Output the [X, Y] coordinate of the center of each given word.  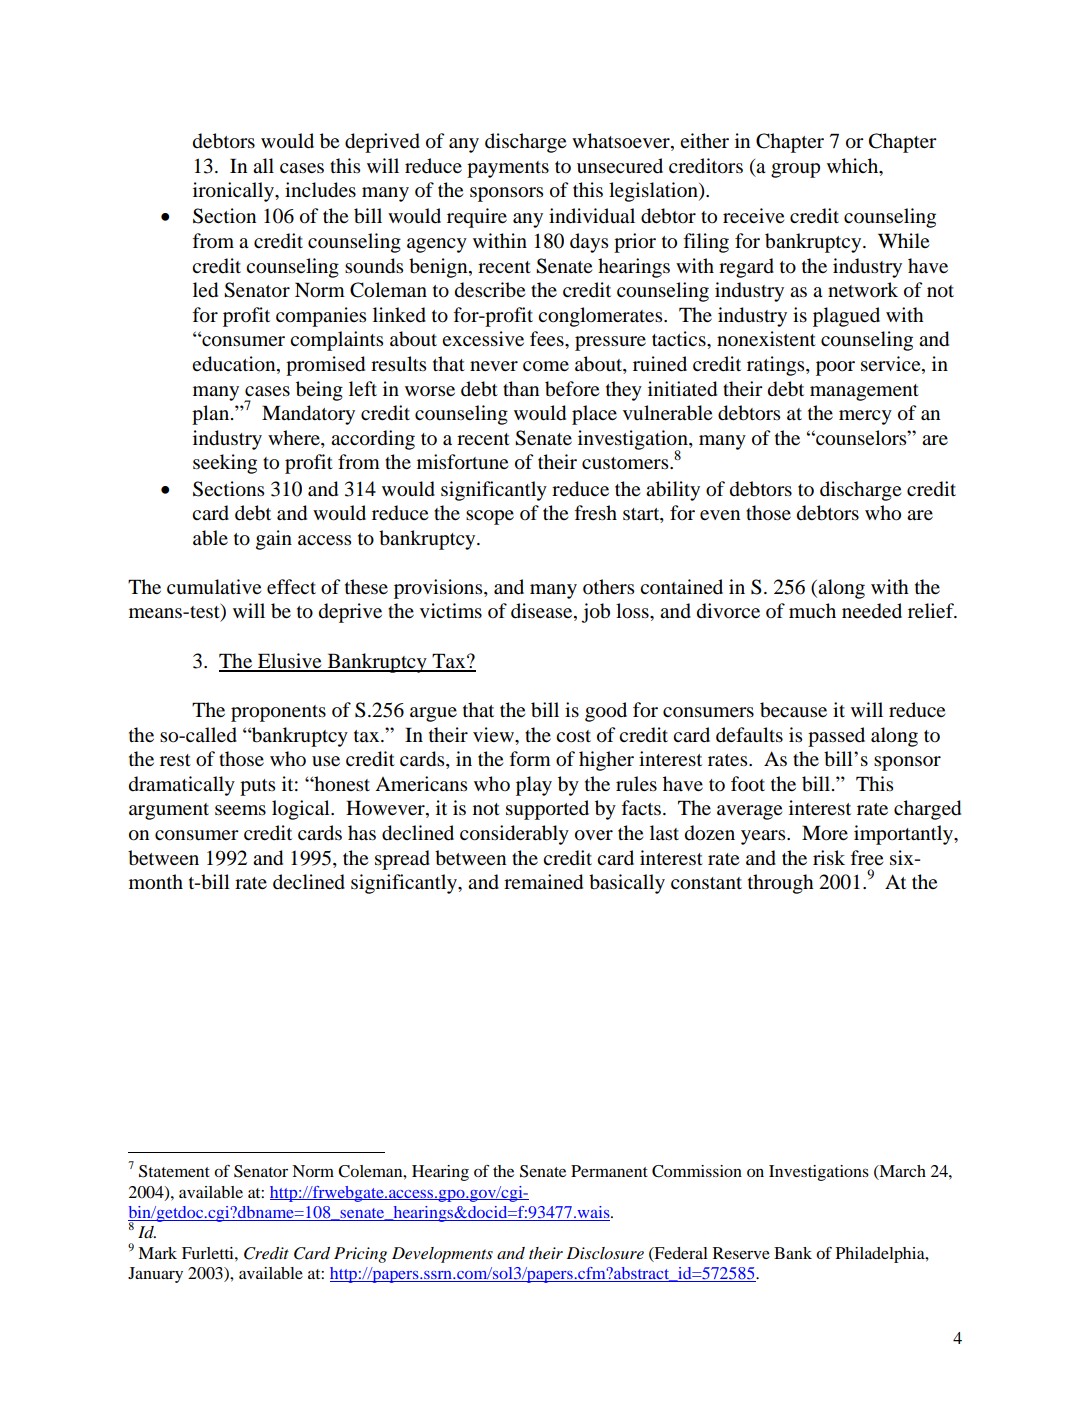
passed [836, 737]
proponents [278, 713]
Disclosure [605, 1253]
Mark [157, 1253]
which [854, 165]
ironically [235, 192]
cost [573, 736]
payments [508, 169]
